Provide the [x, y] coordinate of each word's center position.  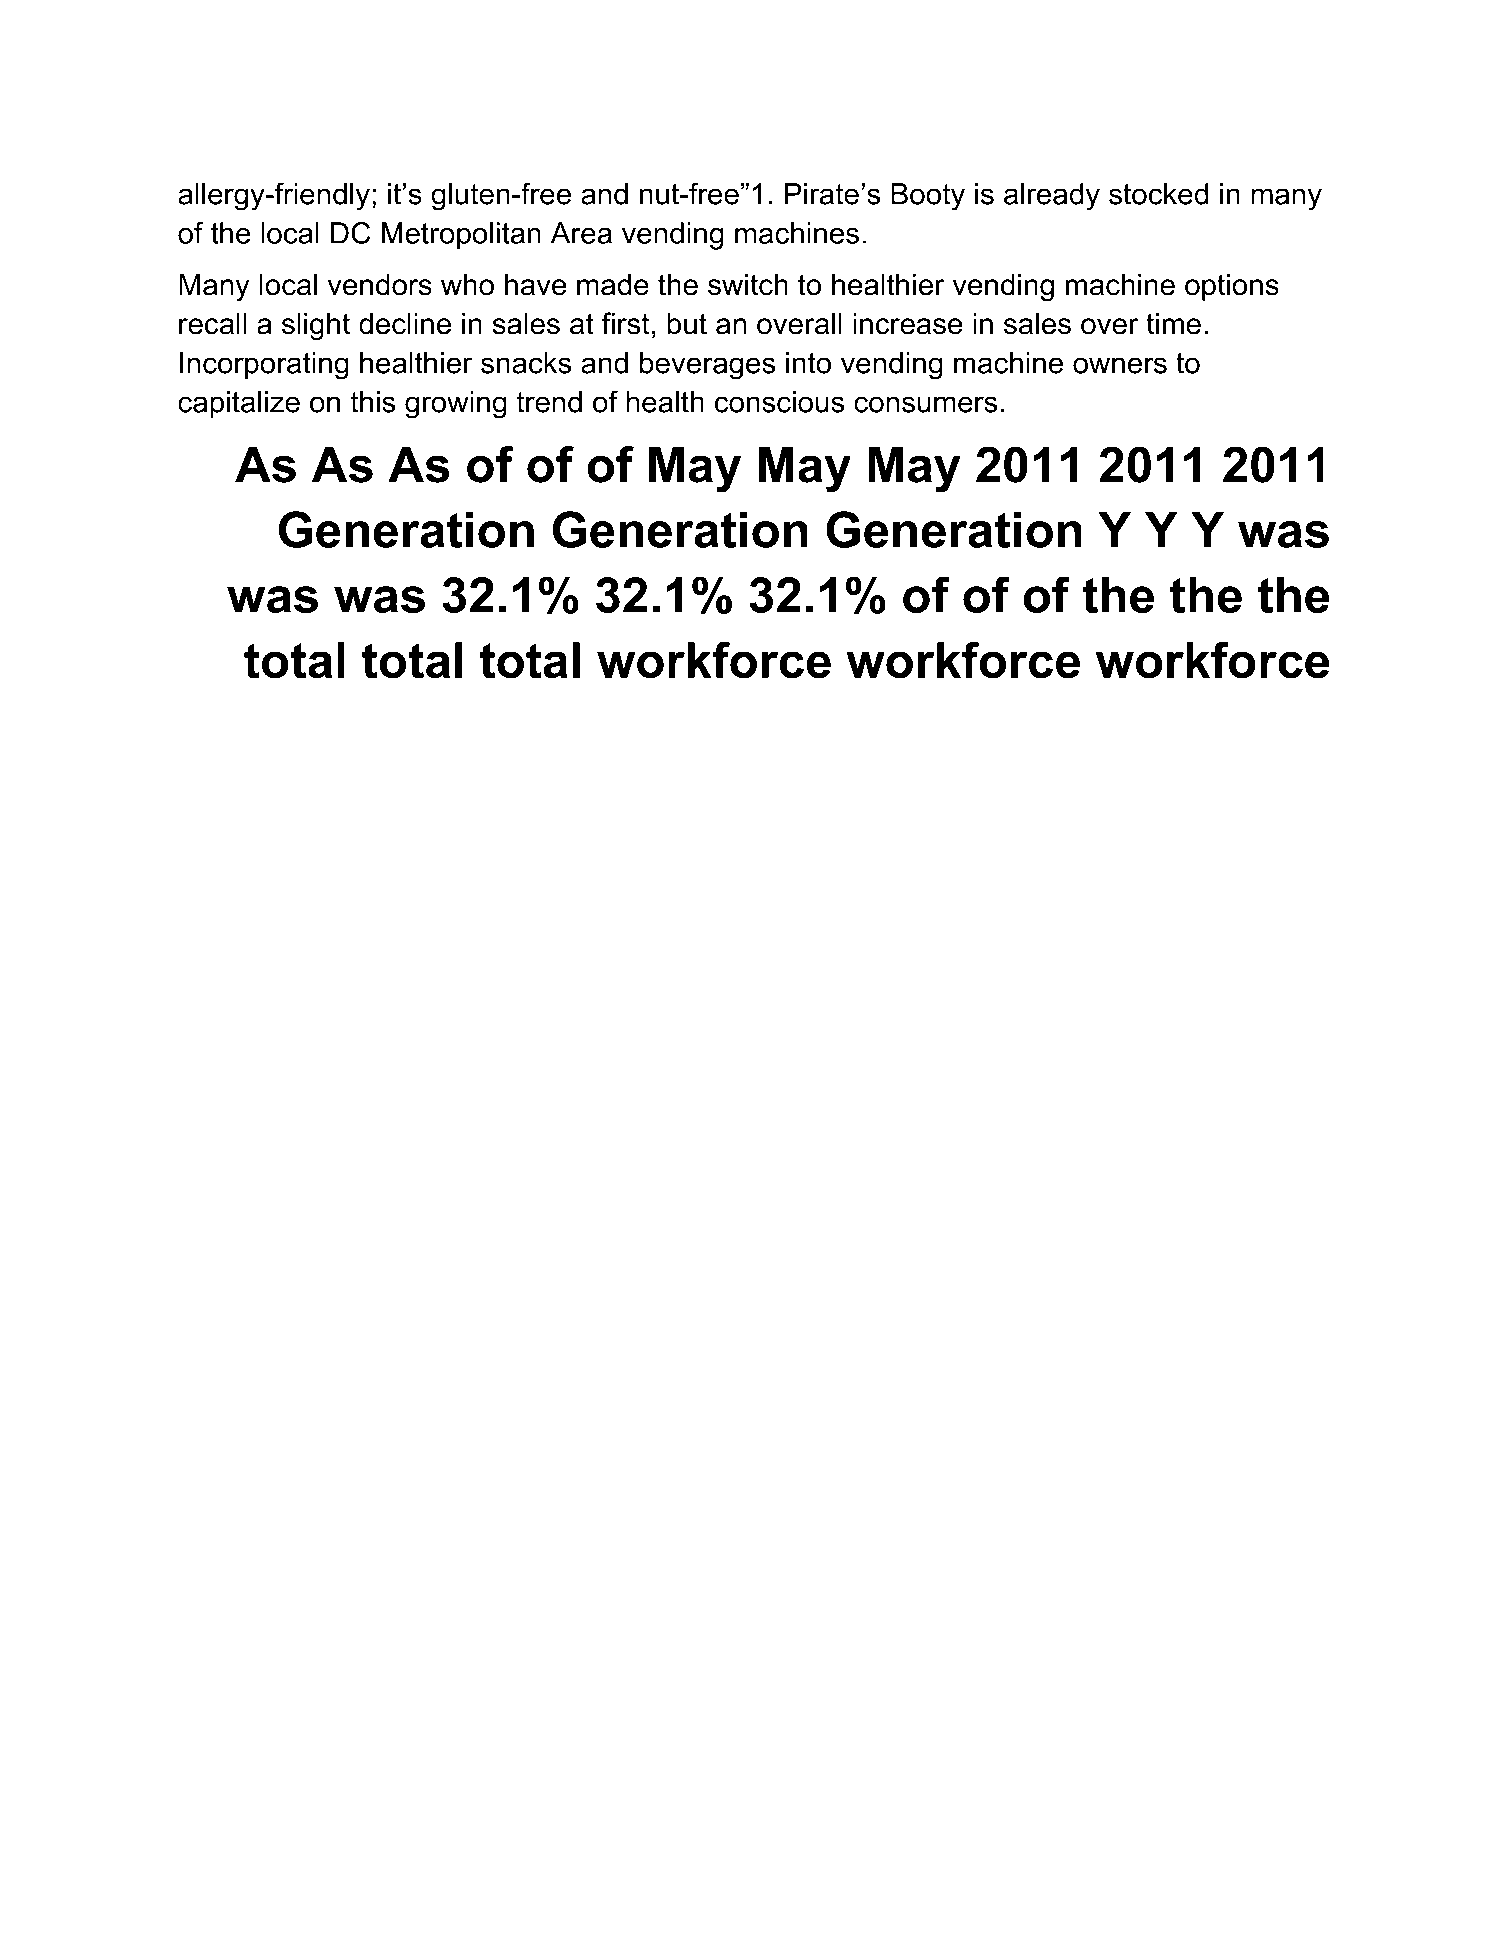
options [1232, 287]
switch [748, 284]
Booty [928, 197]
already [1052, 197]
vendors [380, 284]
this [372, 402]
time [1173, 323]
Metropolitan [461, 236]
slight [316, 326]
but [687, 323]
